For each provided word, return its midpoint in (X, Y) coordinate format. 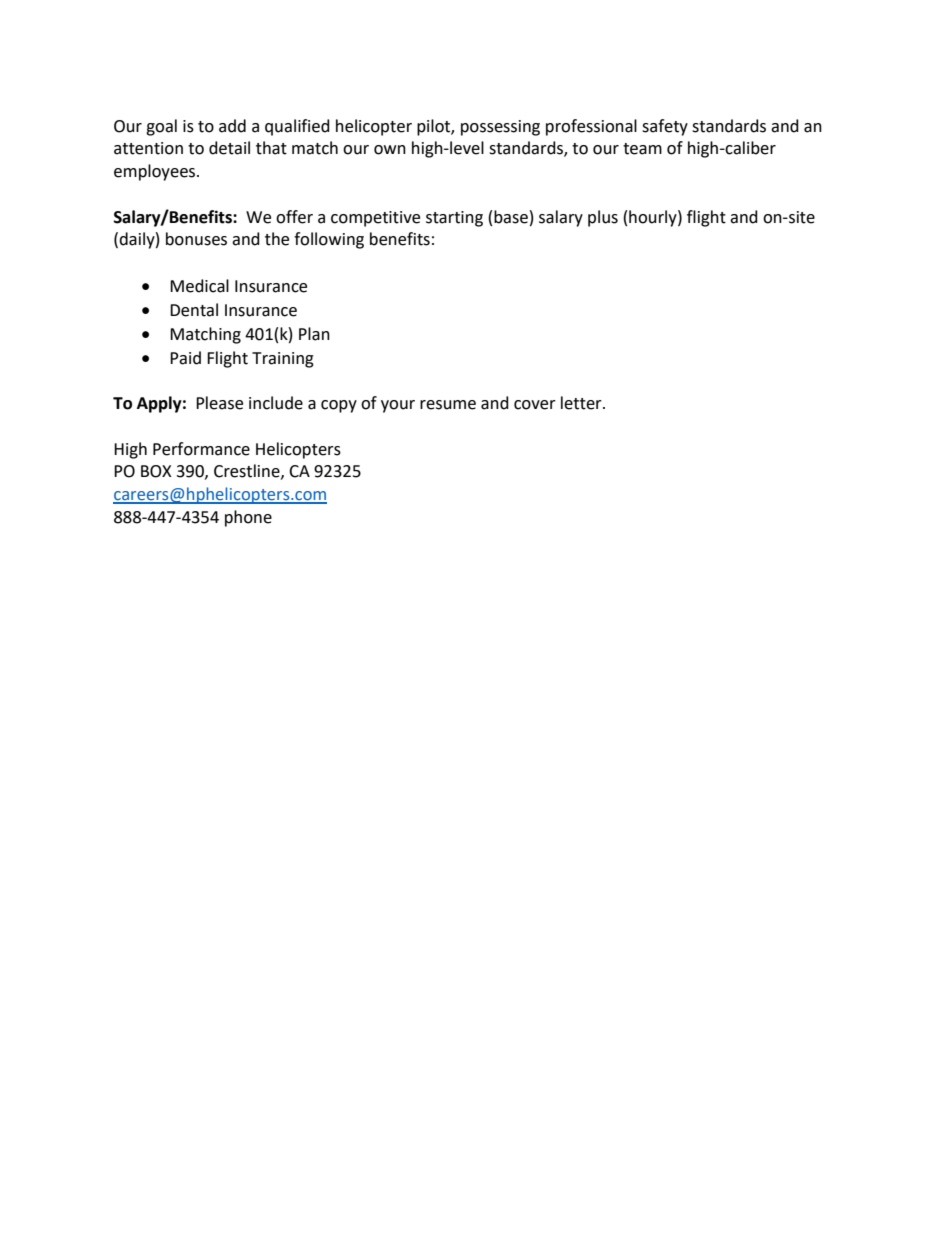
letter (582, 403)
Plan (314, 334)
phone (248, 518)
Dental (194, 310)
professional (591, 127)
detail (229, 148)
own (390, 150)
